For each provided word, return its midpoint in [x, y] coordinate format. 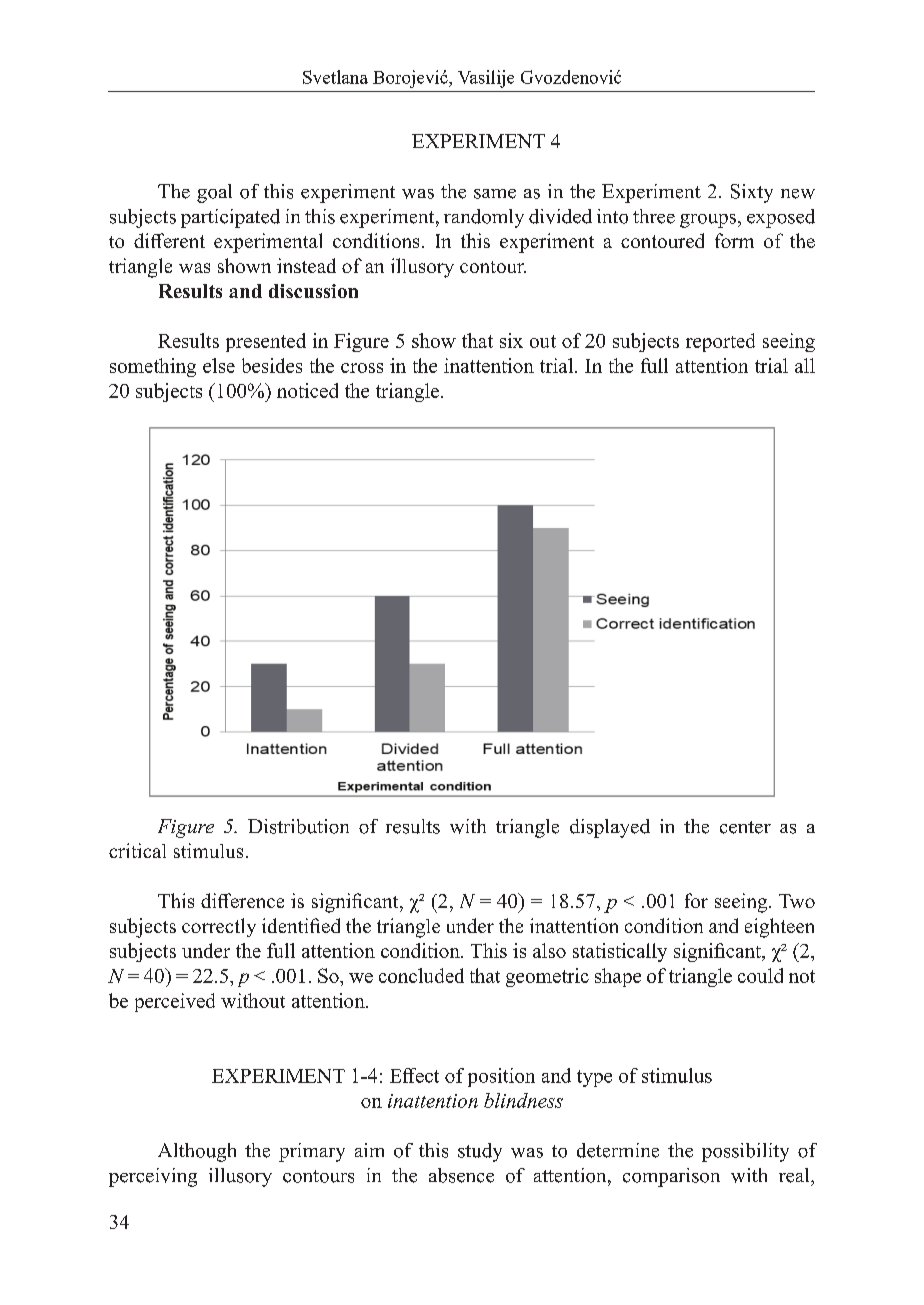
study [480, 1152]
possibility [745, 1152]
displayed [610, 828]
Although [197, 1152]
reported [720, 342]
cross [362, 368]
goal [214, 193]
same [495, 194]
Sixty [752, 193]
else [219, 365]
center [745, 827]
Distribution [298, 826]
